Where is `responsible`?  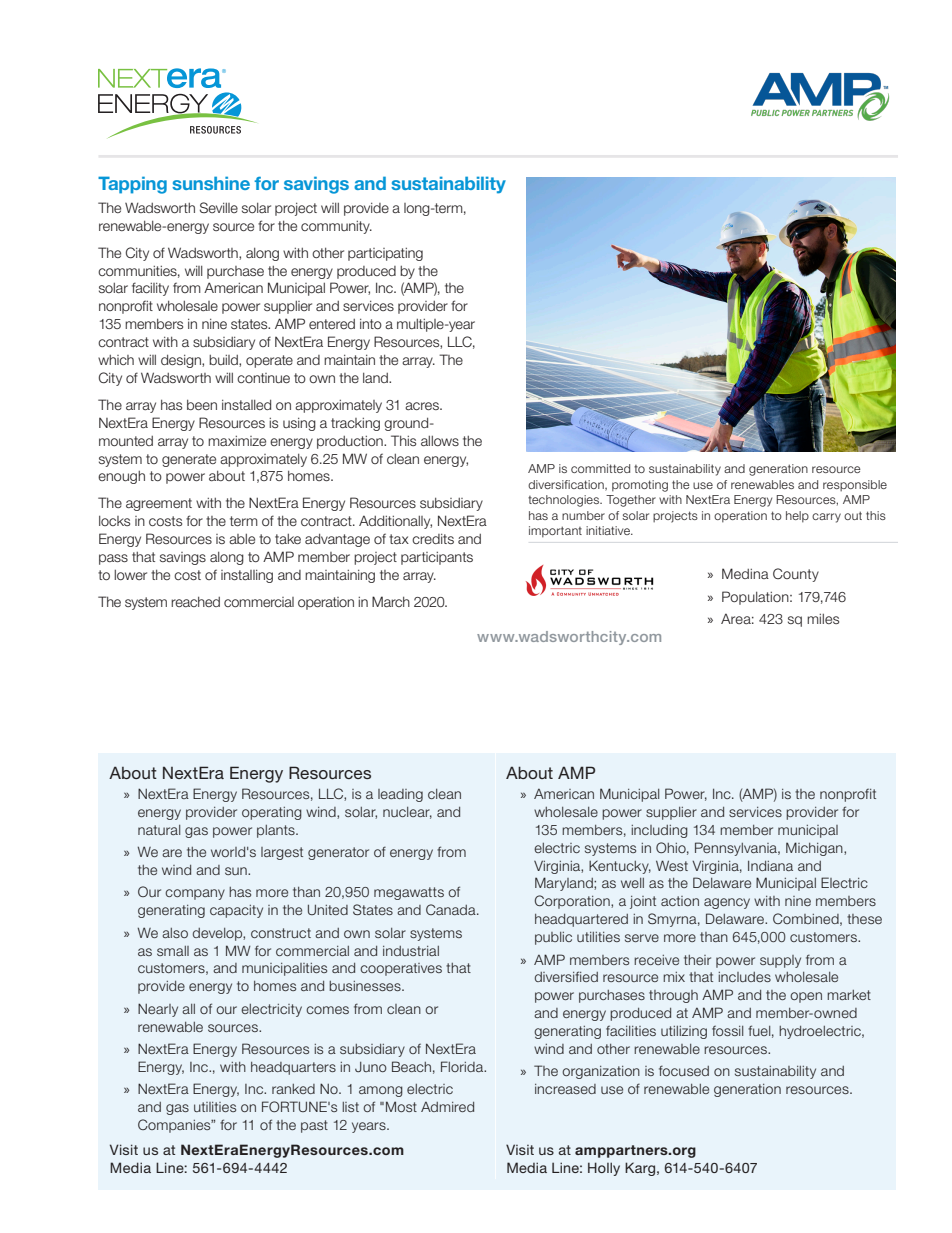
responsible is located at coordinates (855, 485).
